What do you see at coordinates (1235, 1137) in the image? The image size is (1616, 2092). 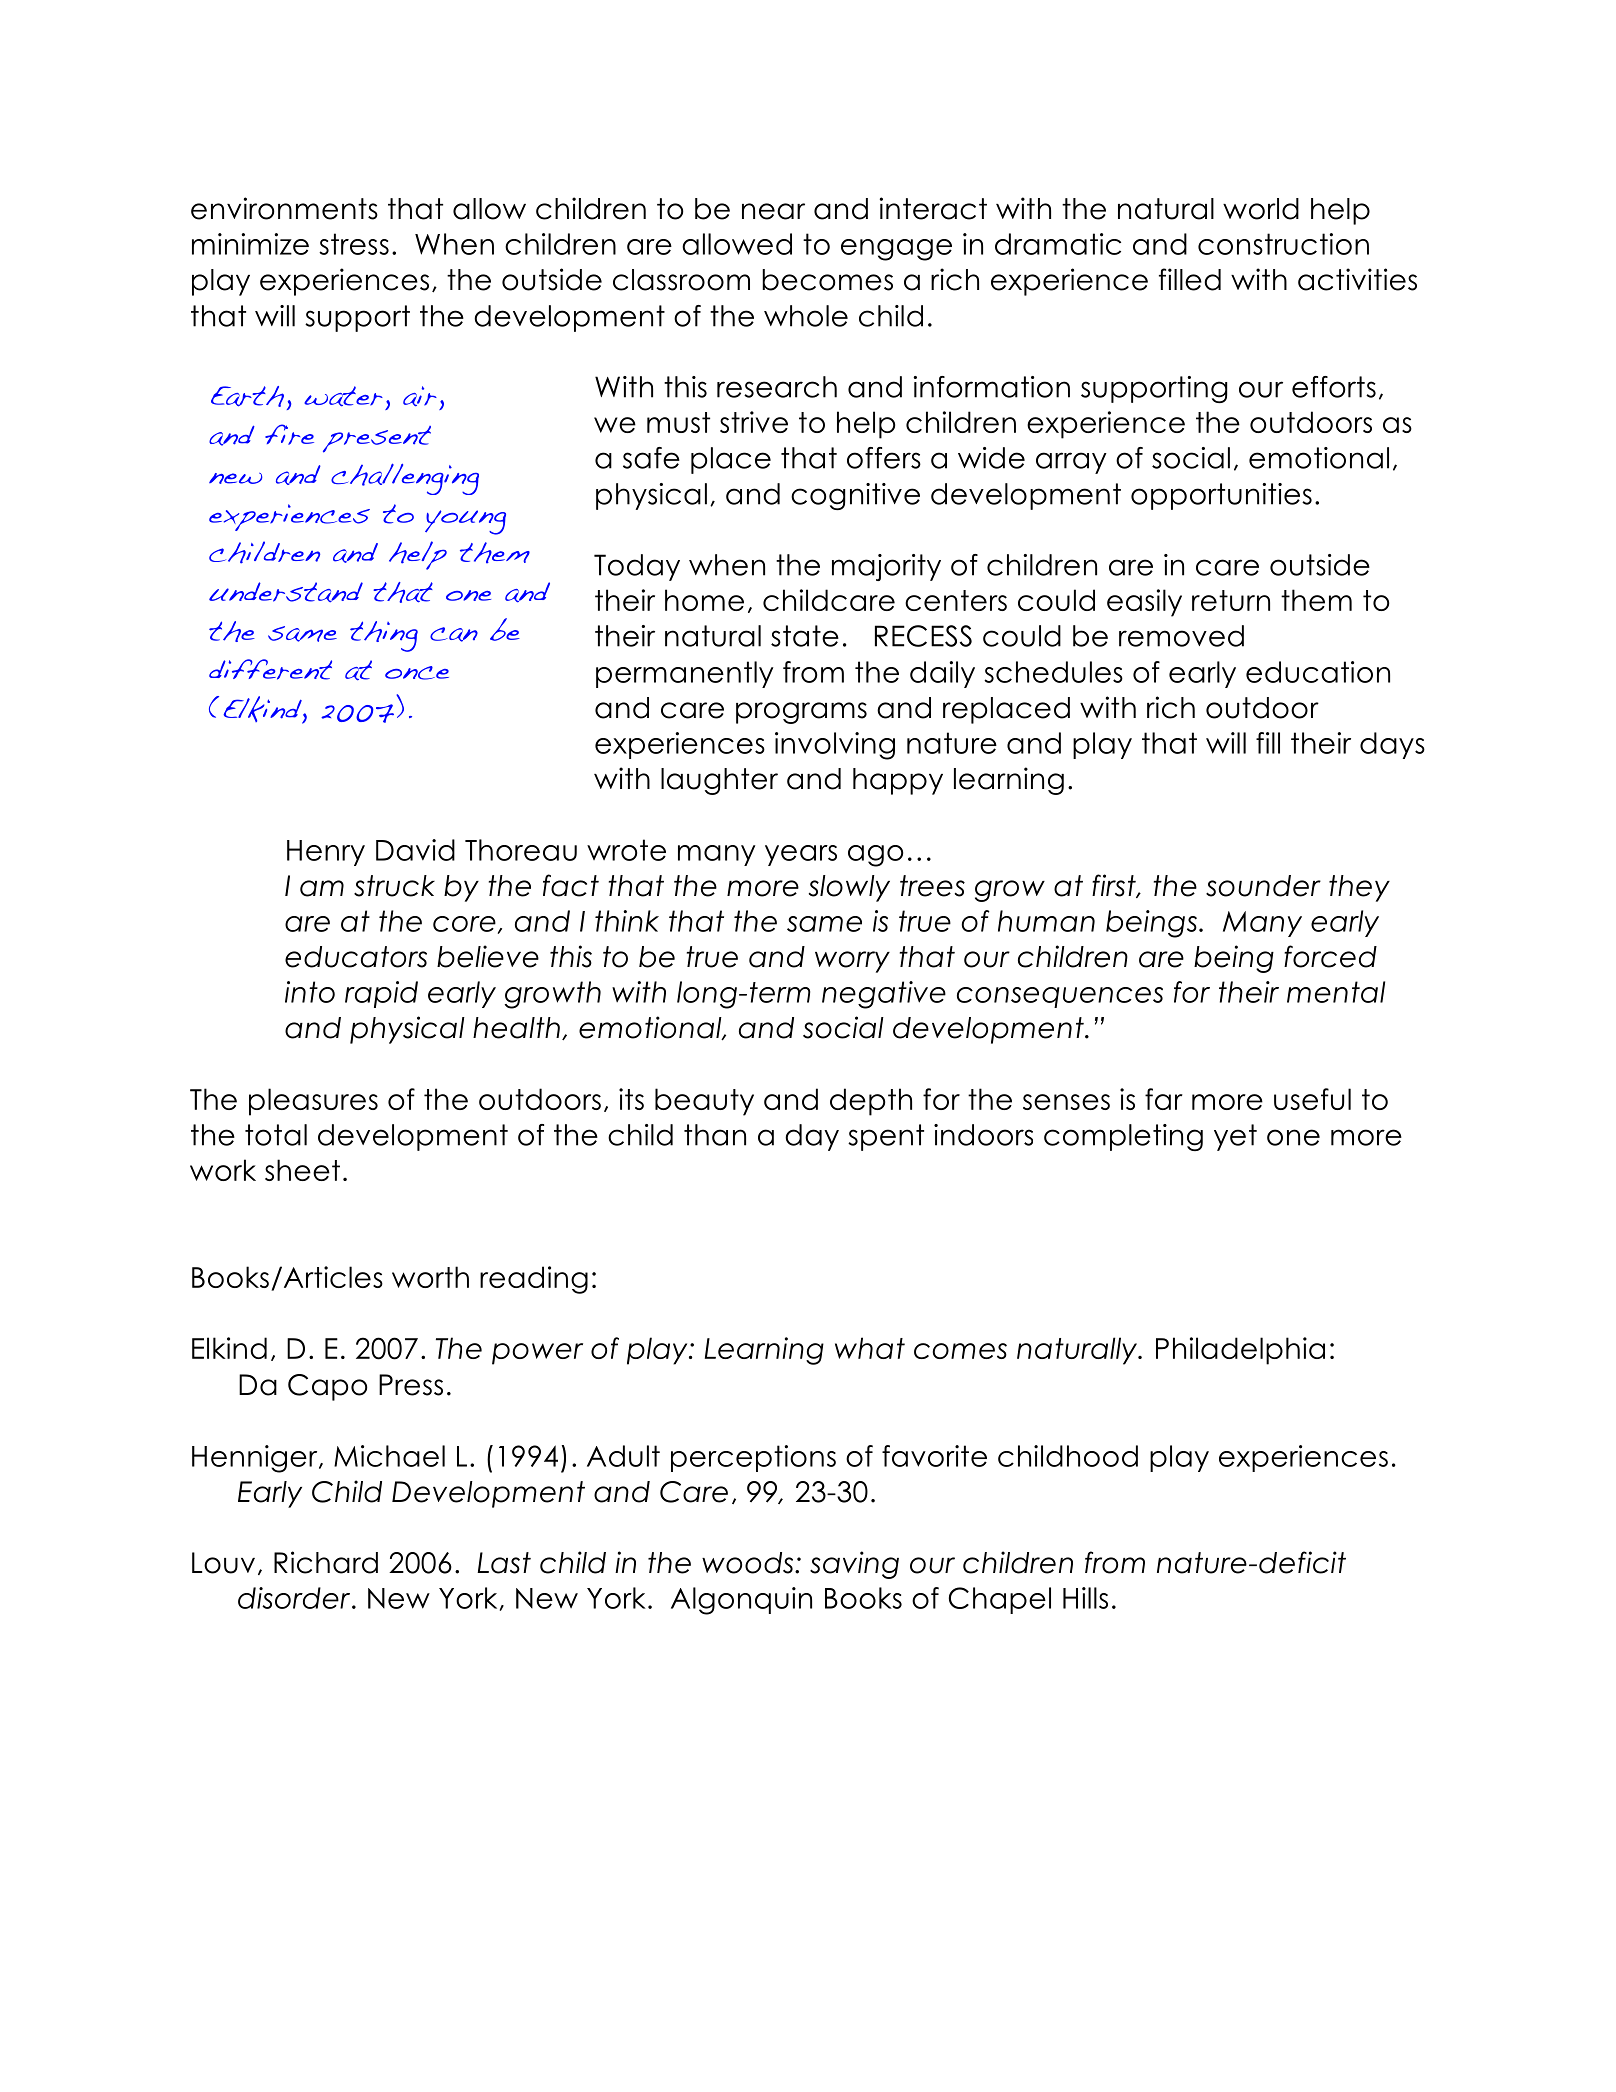 I see `yet` at bounding box center [1235, 1137].
